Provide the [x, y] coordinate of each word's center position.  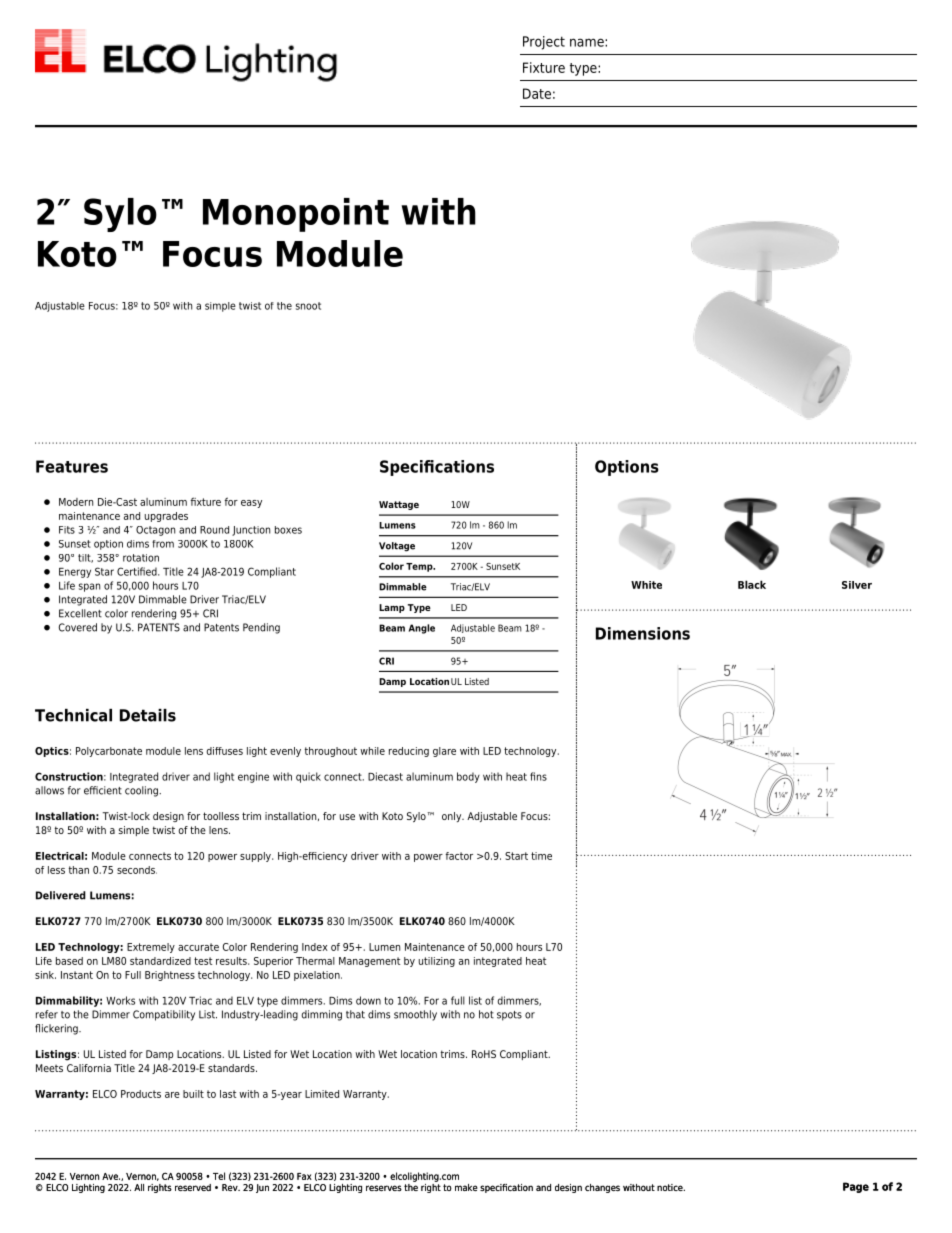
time [541, 856]
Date [537, 93]
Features [72, 466]
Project [544, 43]
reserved [193, 1187]
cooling [142, 791]
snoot [308, 306]
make [466, 1187]
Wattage [399, 505]
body [468, 777]
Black [752, 584]
